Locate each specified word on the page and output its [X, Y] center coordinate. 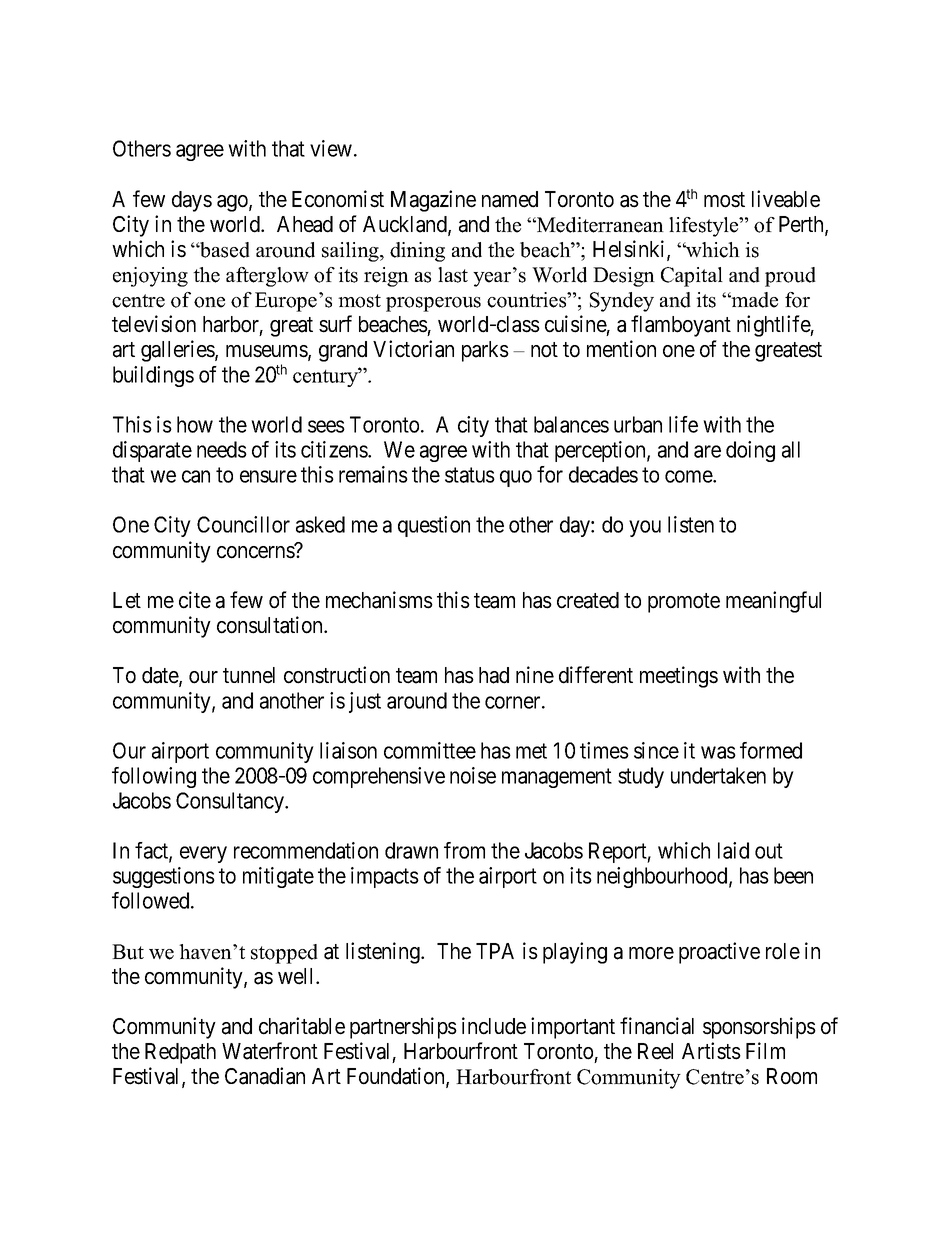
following [154, 777]
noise [473, 775]
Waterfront [270, 1051]
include [494, 1026]
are [707, 451]
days [192, 201]
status [470, 475]
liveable [786, 199]
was [718, 752]
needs [222, 449]
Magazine [433, 201]
